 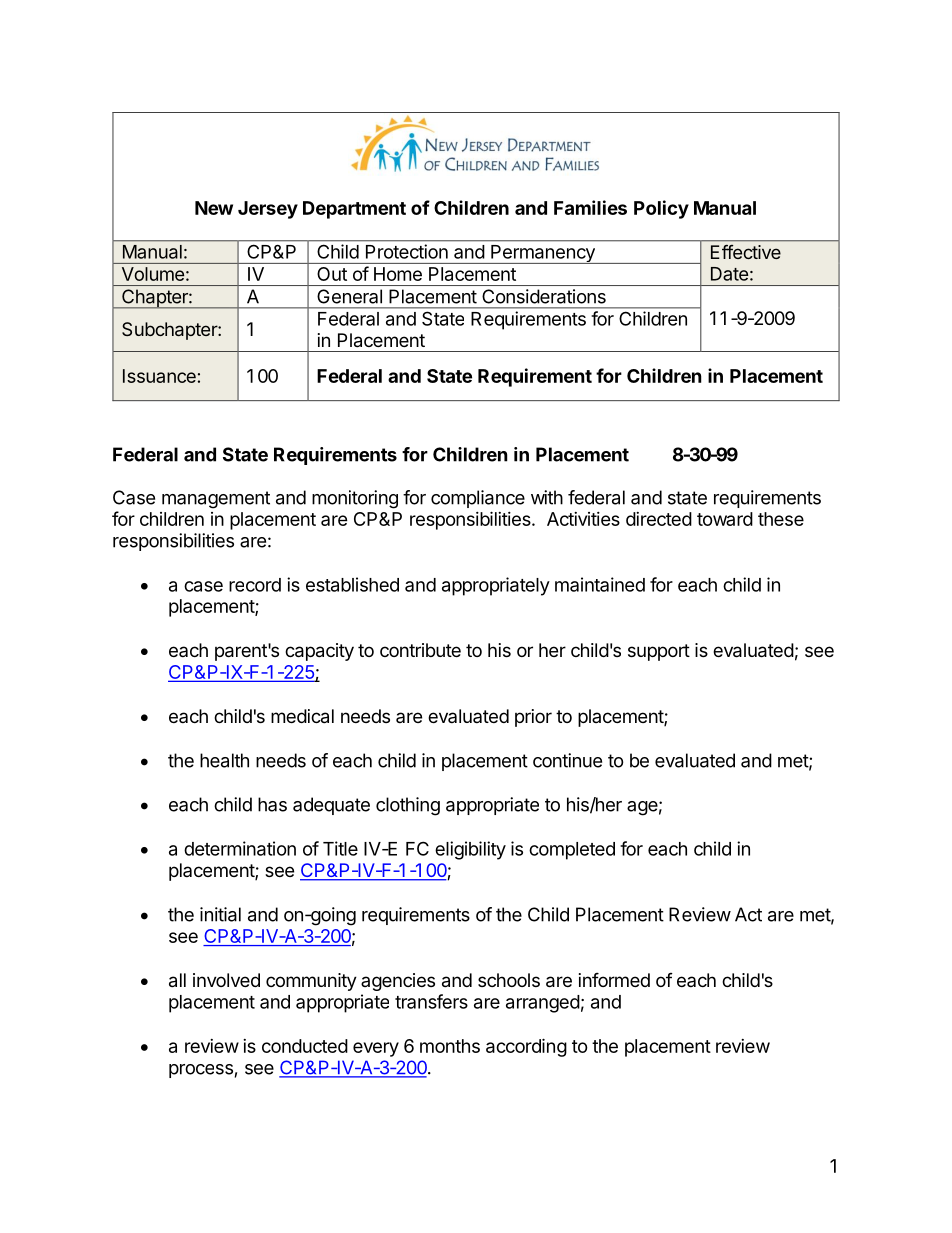 I want to click on process, so click(x=201, y=1071).
